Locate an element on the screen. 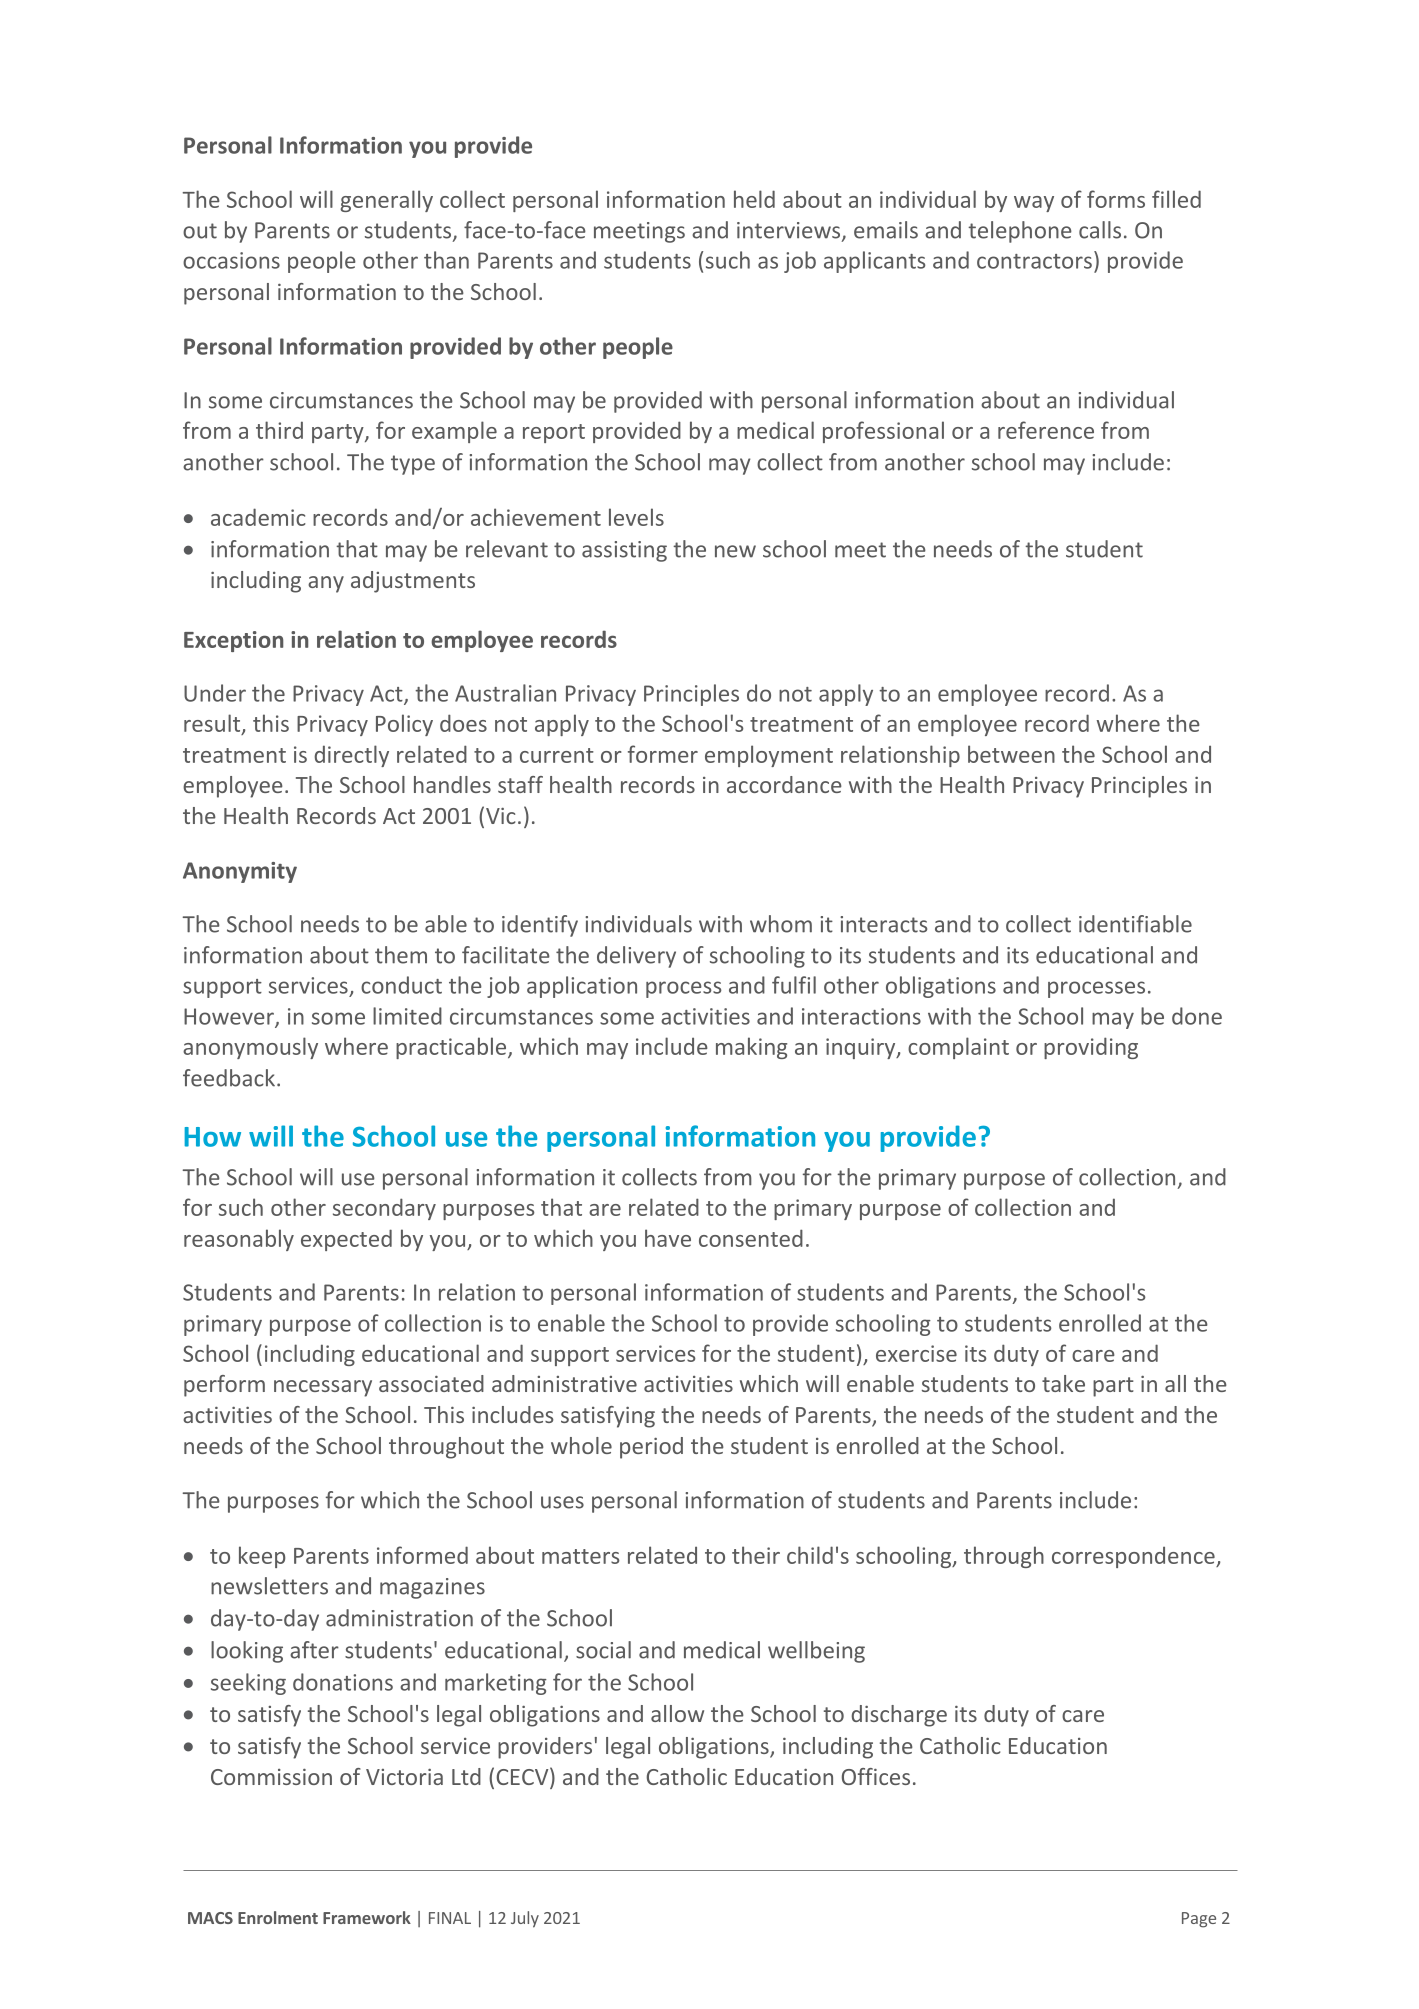 The width and height of the screenshot is (1419, 2009). calls is located at coordinates (1100, 230).
